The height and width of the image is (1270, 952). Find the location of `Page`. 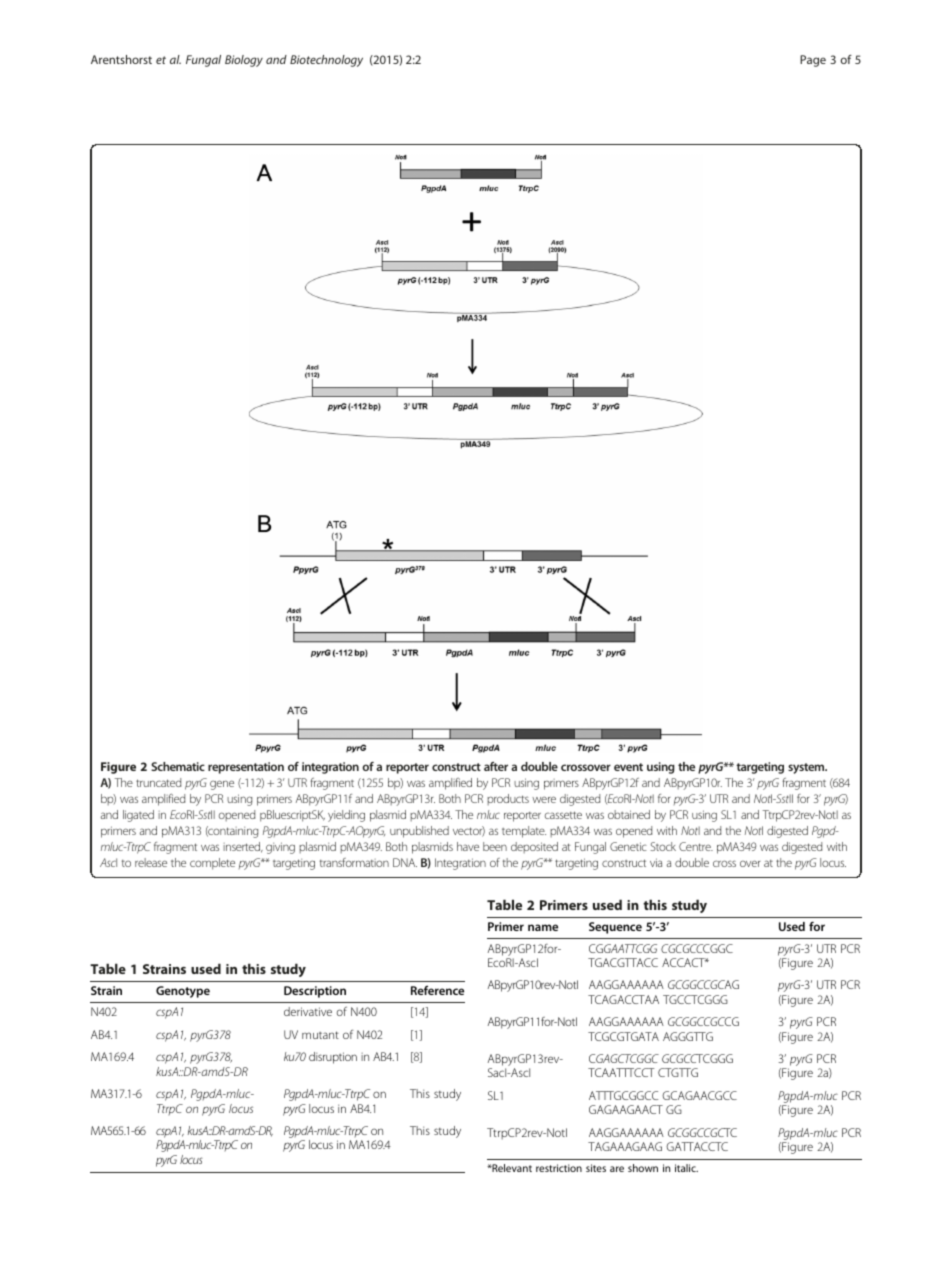

Page is located at coordinates (813, 61).
